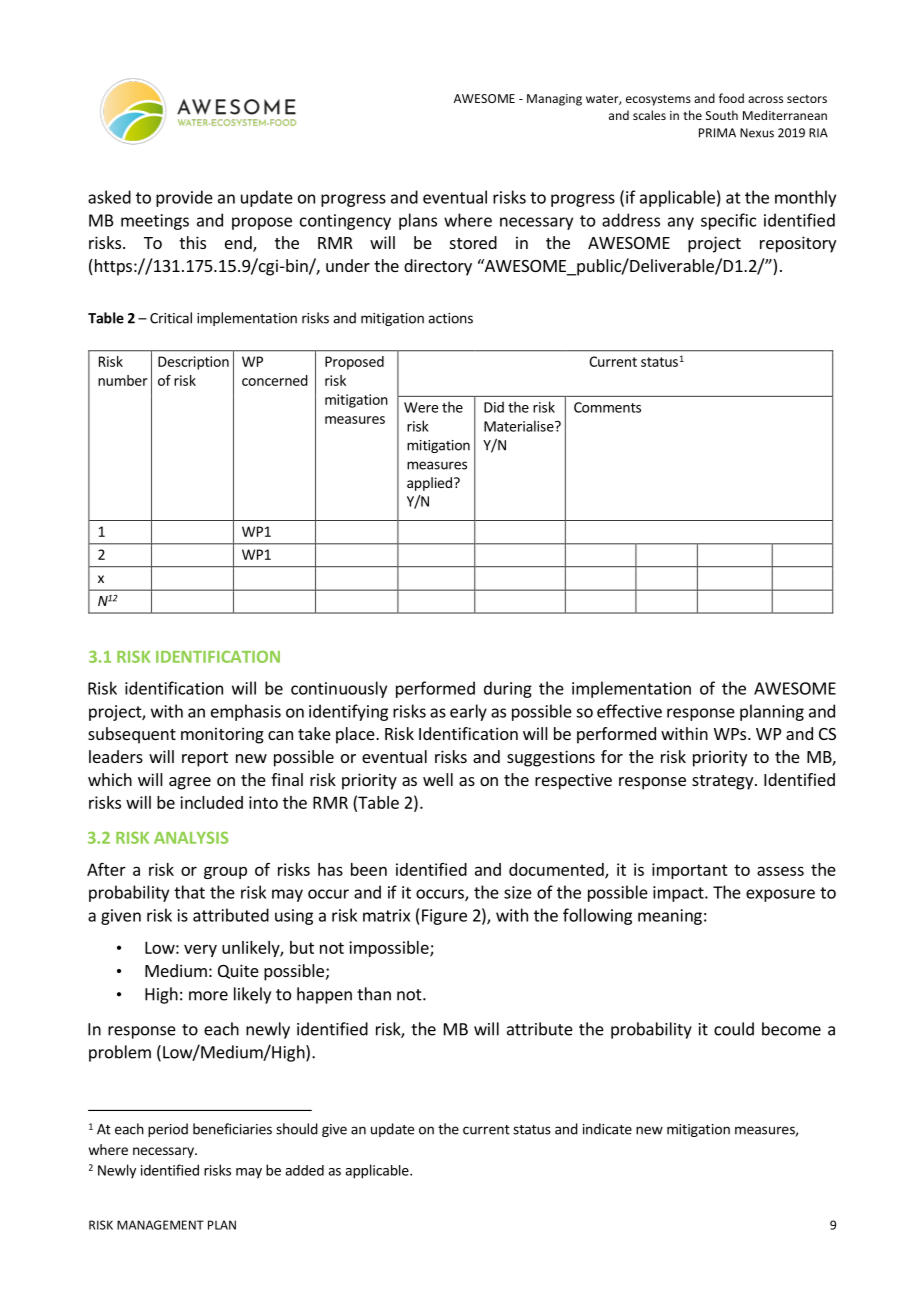  What do you see at coordinates (717, 133) in the screenshot?
I see `PRIMA` at bounding box center [717, 133].
